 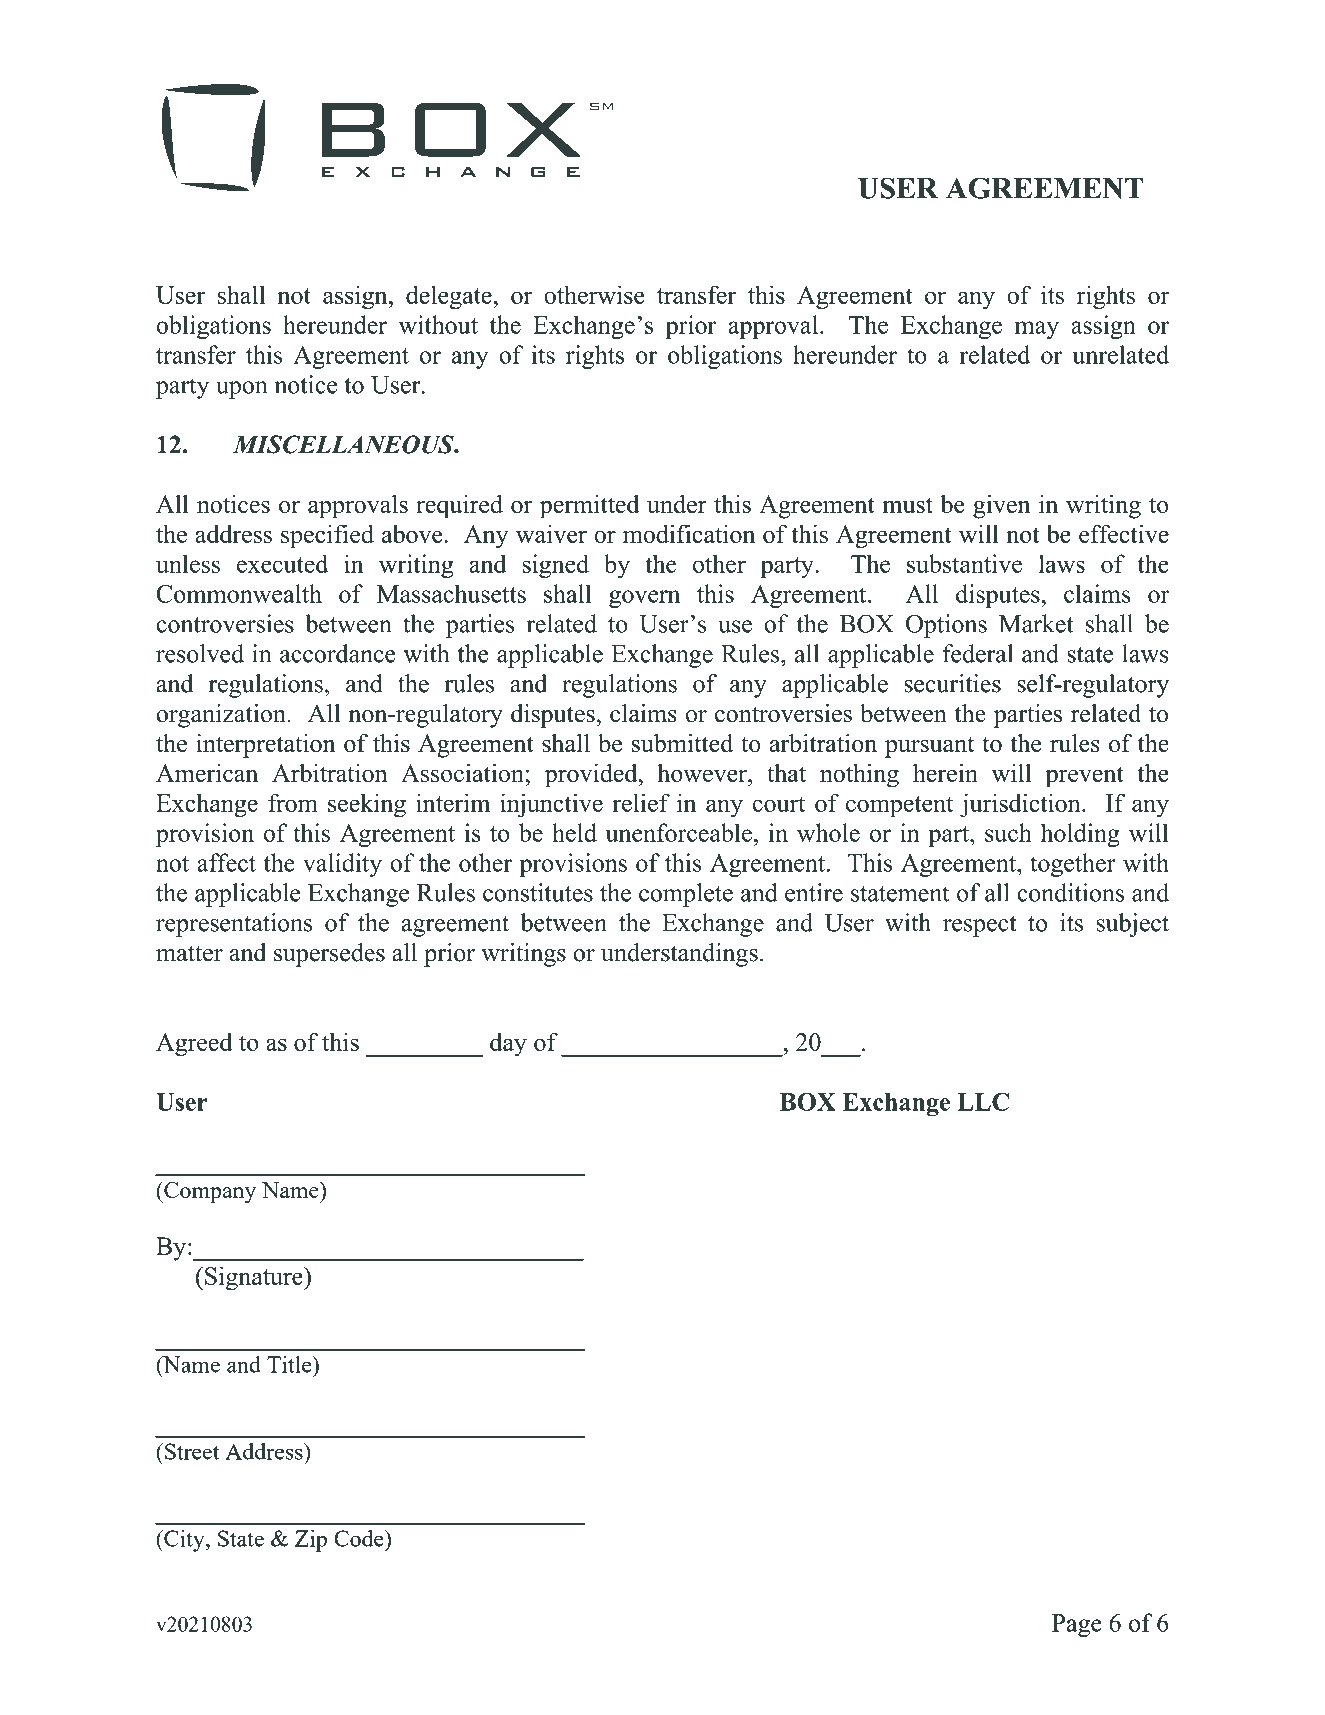 What do you see at coordinates (311, 1541) in the page?
I see `Zip` at bounding box center [311, 1541].
